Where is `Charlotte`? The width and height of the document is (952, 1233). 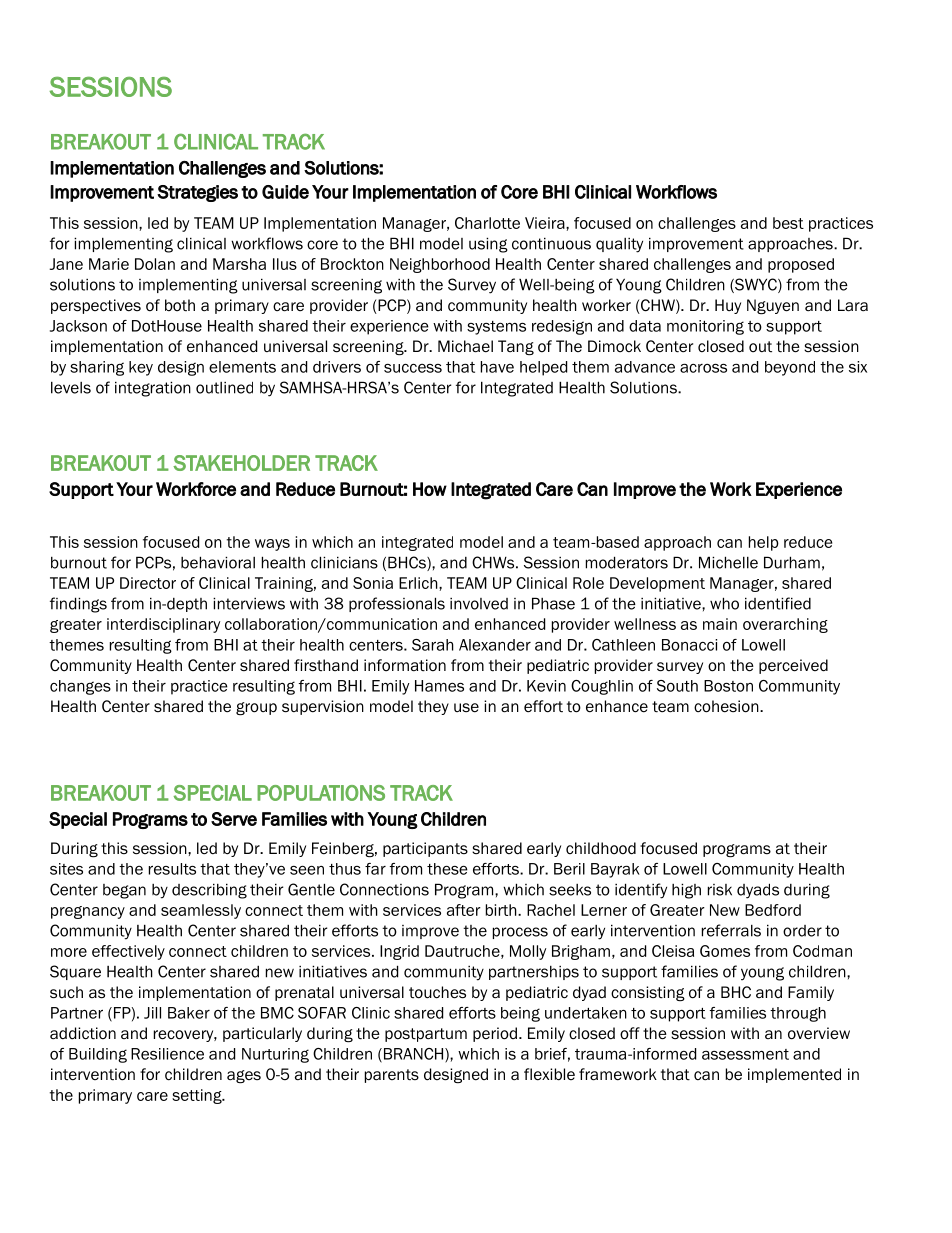
Charlotte is located at coordinates (487, 223).
